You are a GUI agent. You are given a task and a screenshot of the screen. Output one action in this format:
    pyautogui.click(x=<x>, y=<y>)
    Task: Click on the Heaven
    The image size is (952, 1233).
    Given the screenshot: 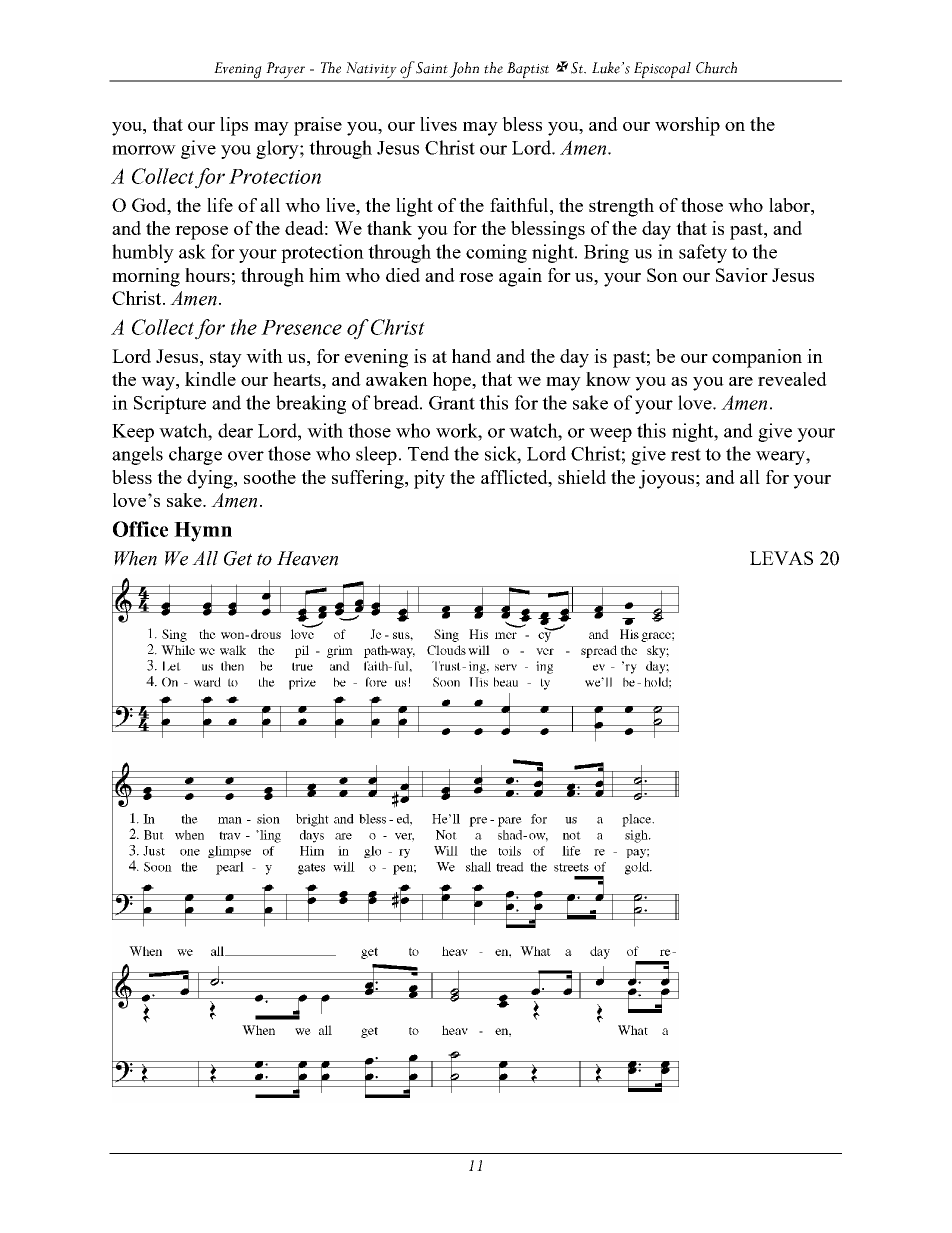 What is the action you would take?
    pyautogui.click(x=307, y=558)
